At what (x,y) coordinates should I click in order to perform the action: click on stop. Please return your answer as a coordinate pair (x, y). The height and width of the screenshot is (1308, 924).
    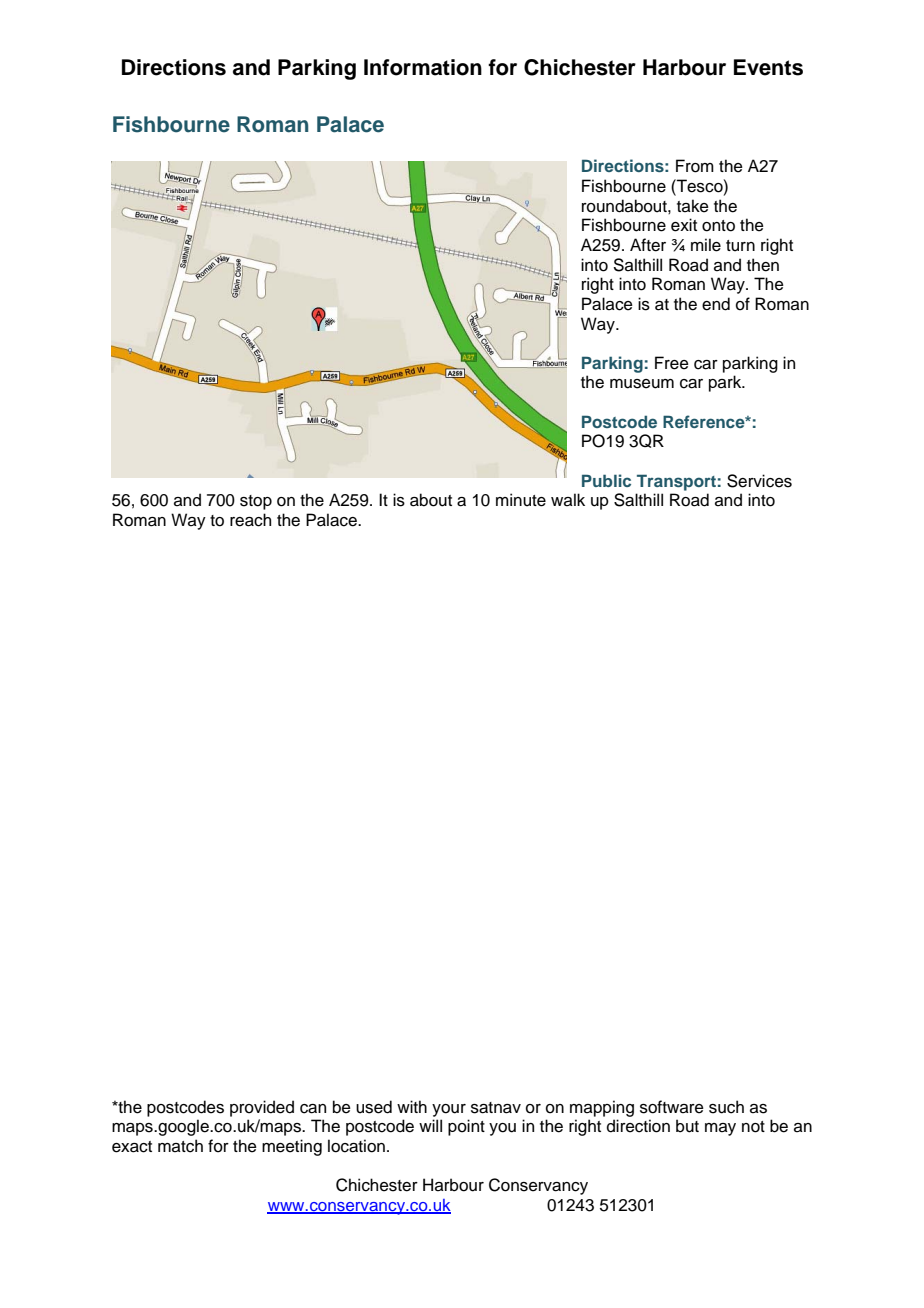
    Looking at the image, I should click on (256, 502).
